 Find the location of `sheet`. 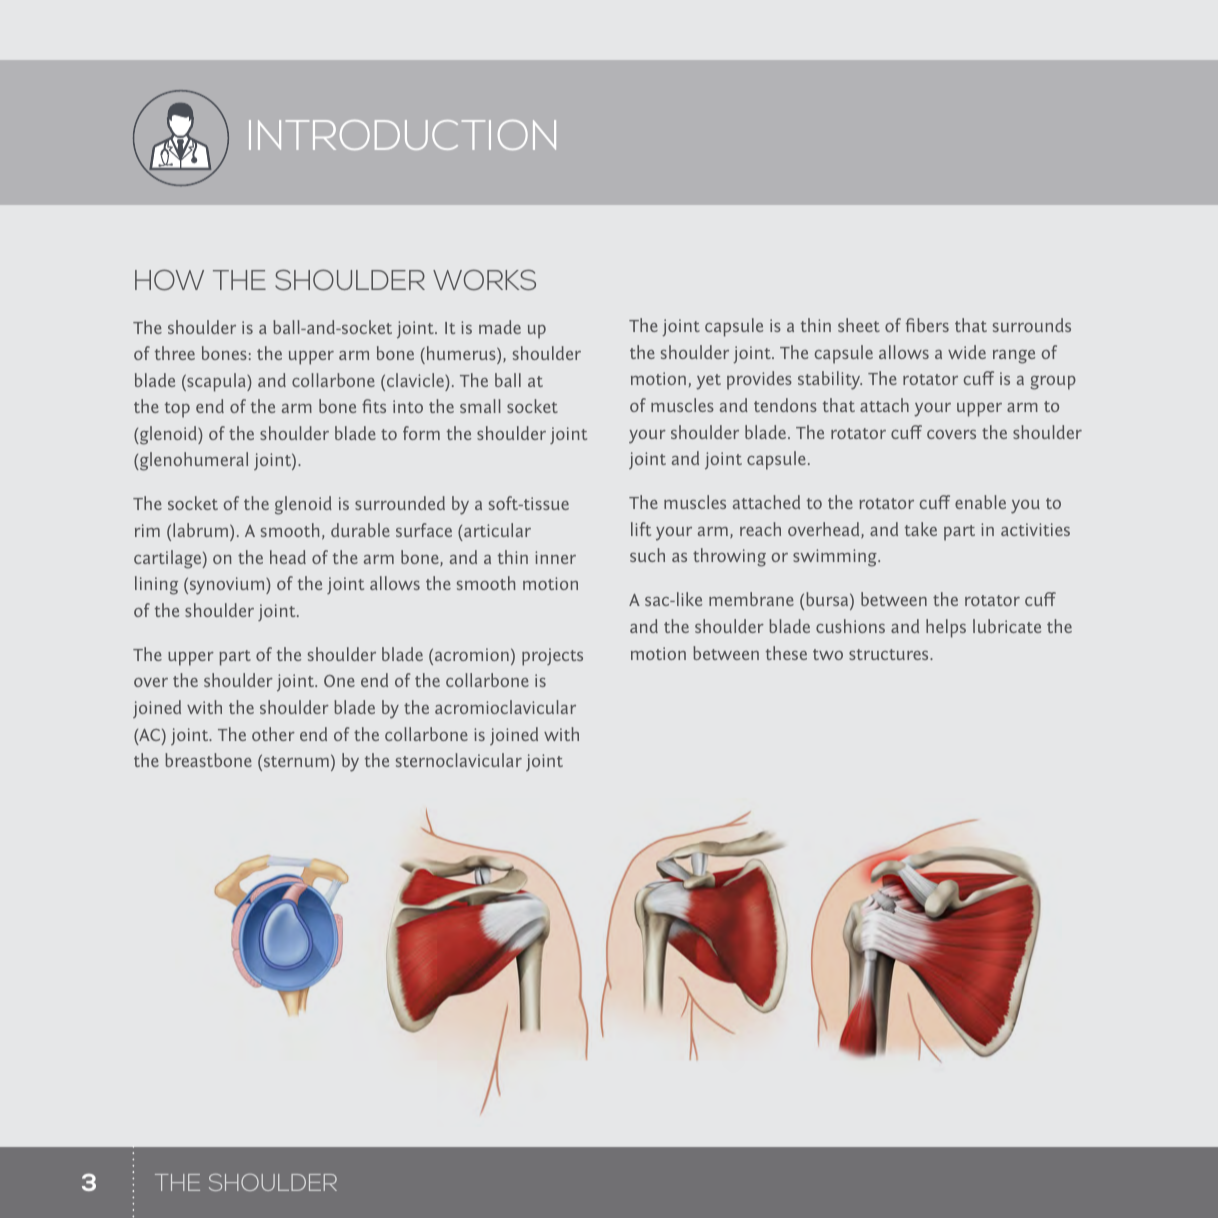

sheet is located at coordinates (859, 325).
